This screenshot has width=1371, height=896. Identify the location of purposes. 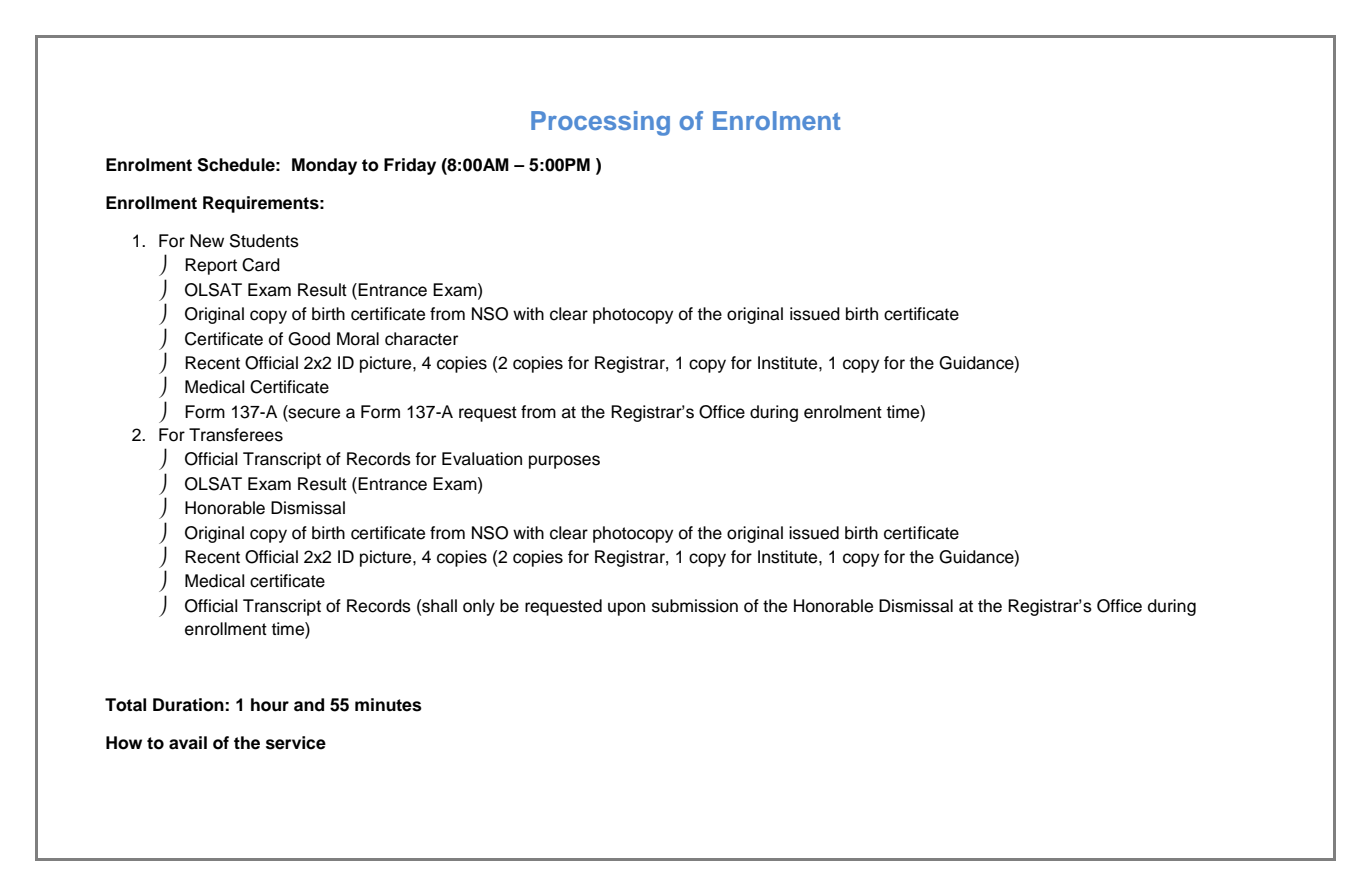
(564, 462).
